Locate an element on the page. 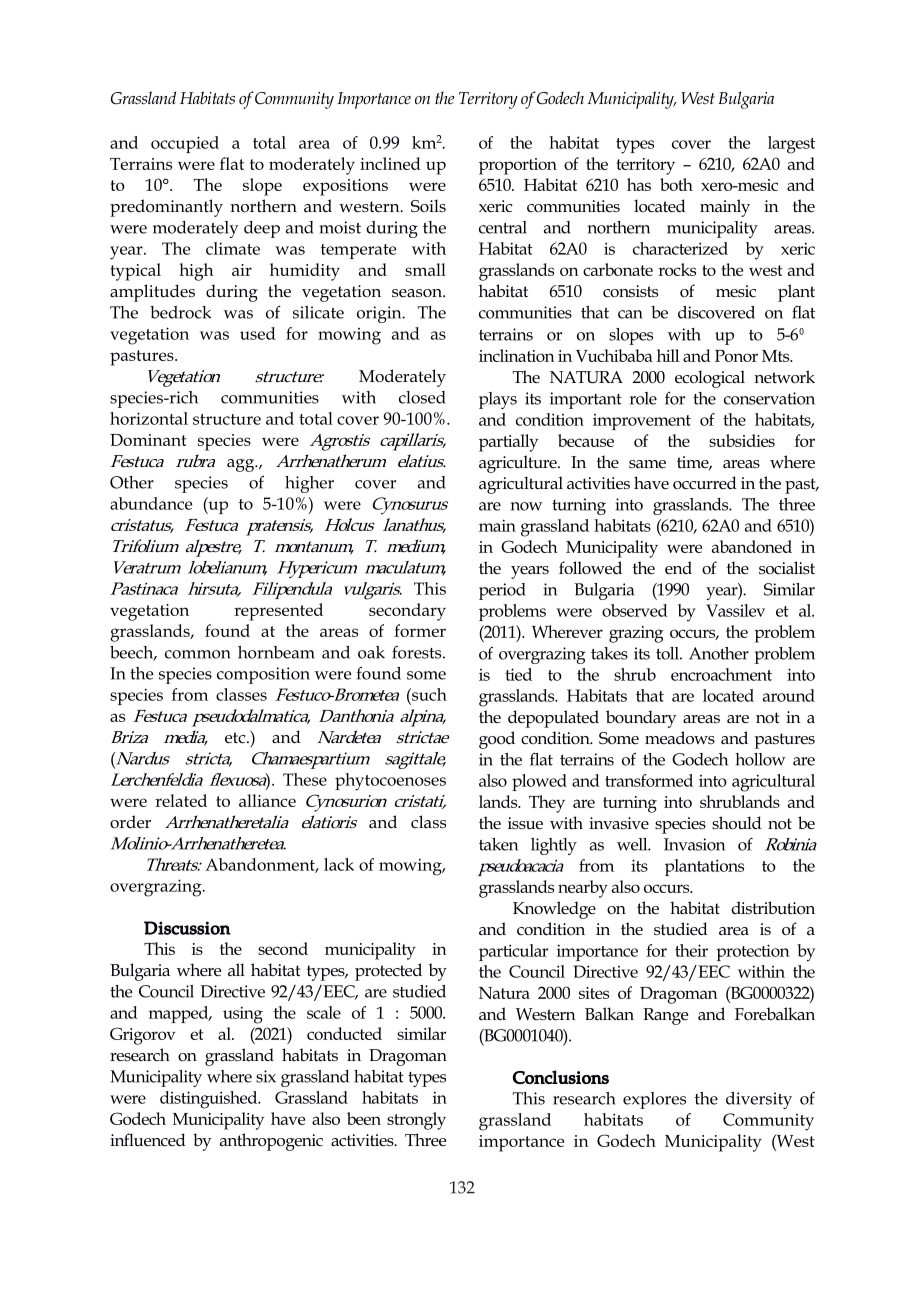 This document has height=1308, width=924. agriculture is located at coordinates (519, 464).
